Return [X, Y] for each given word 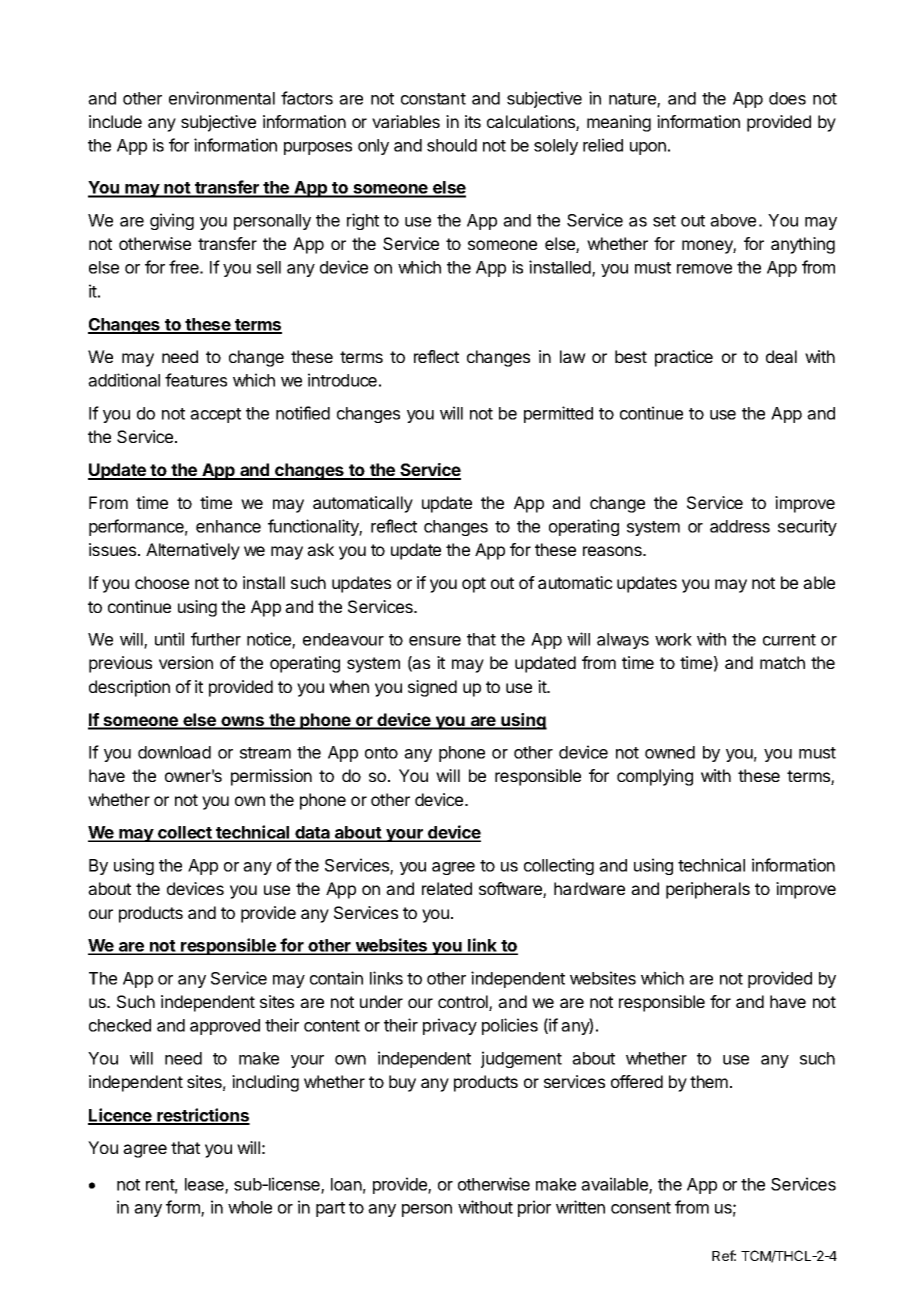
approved [225, 1027]
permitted [558, 414]
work [673, 639]
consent [641, 1208]
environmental [222, 98]
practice [684, 358]
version [186, 662]
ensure [435, 641]
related [447, 888]
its [473, 121]
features [196, 380]
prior [534, 1208]
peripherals [708, 890]
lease [205, 1185]
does [787, 98]
